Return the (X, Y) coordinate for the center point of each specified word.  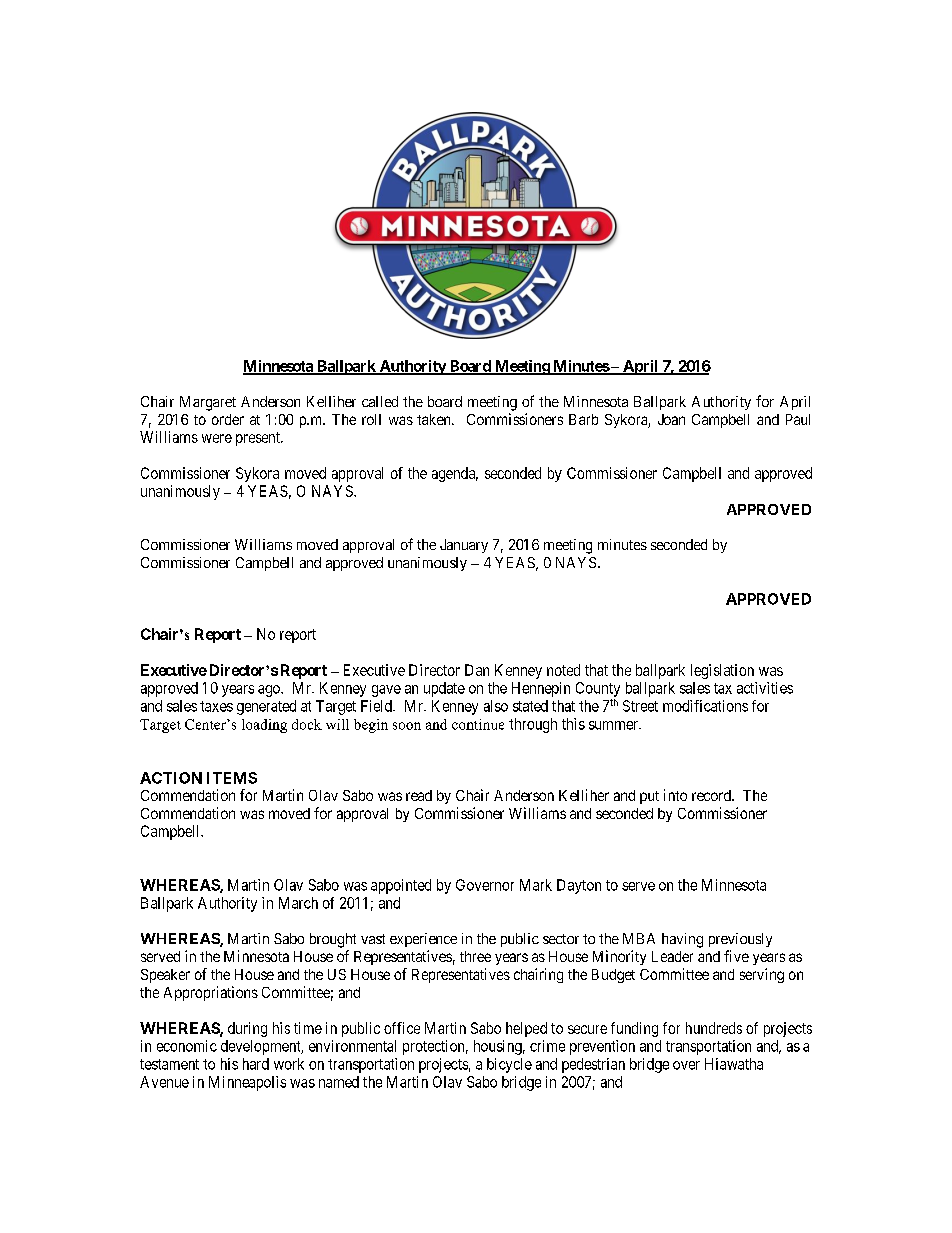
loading (264, 726)
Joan (671, 419)
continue (478, 724)
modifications (705, 706)
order (228, 419)
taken (435, 419)
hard (256, 1064)
